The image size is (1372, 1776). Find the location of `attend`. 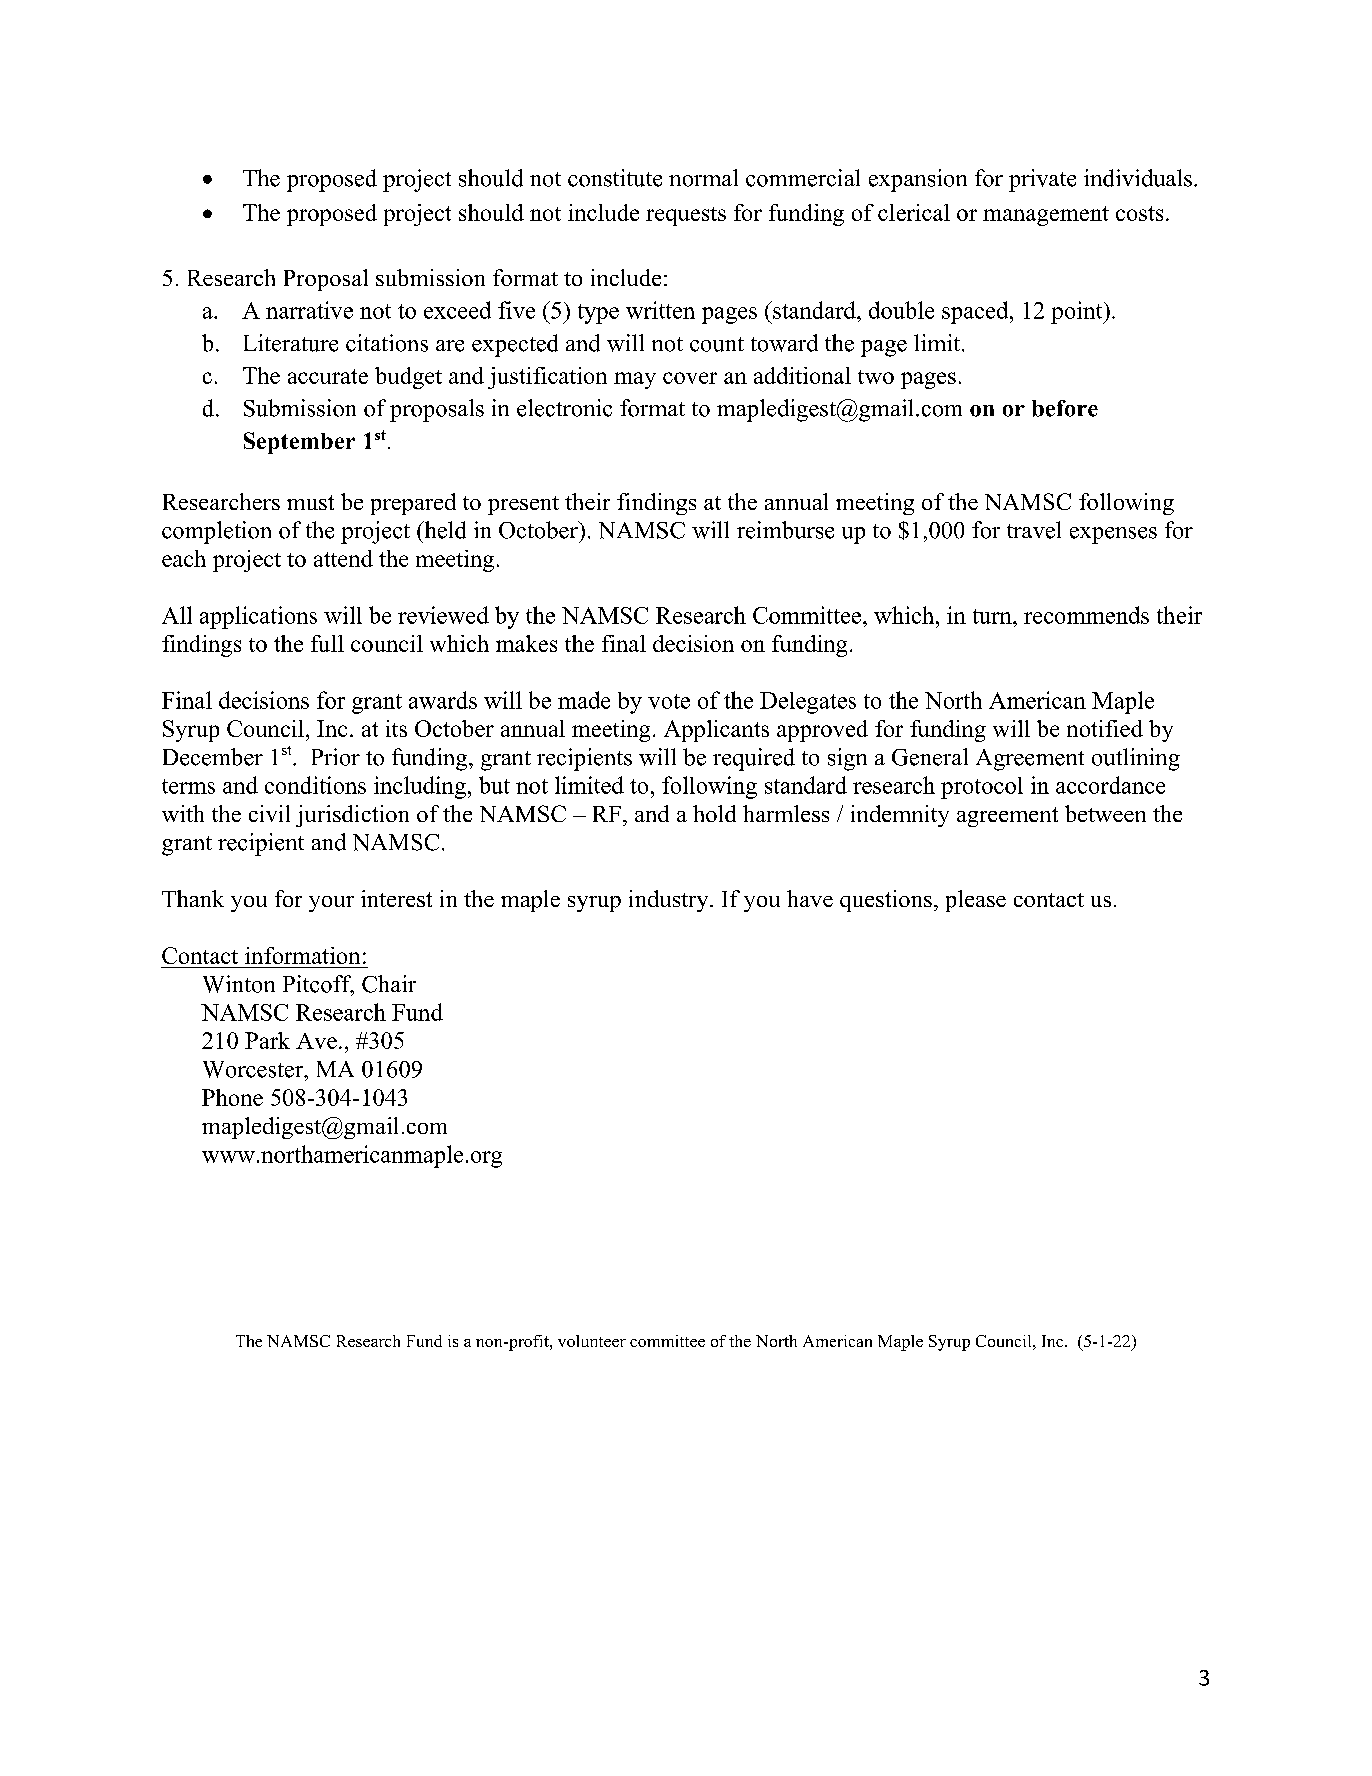

attend is located at coordinates (343, 558).
